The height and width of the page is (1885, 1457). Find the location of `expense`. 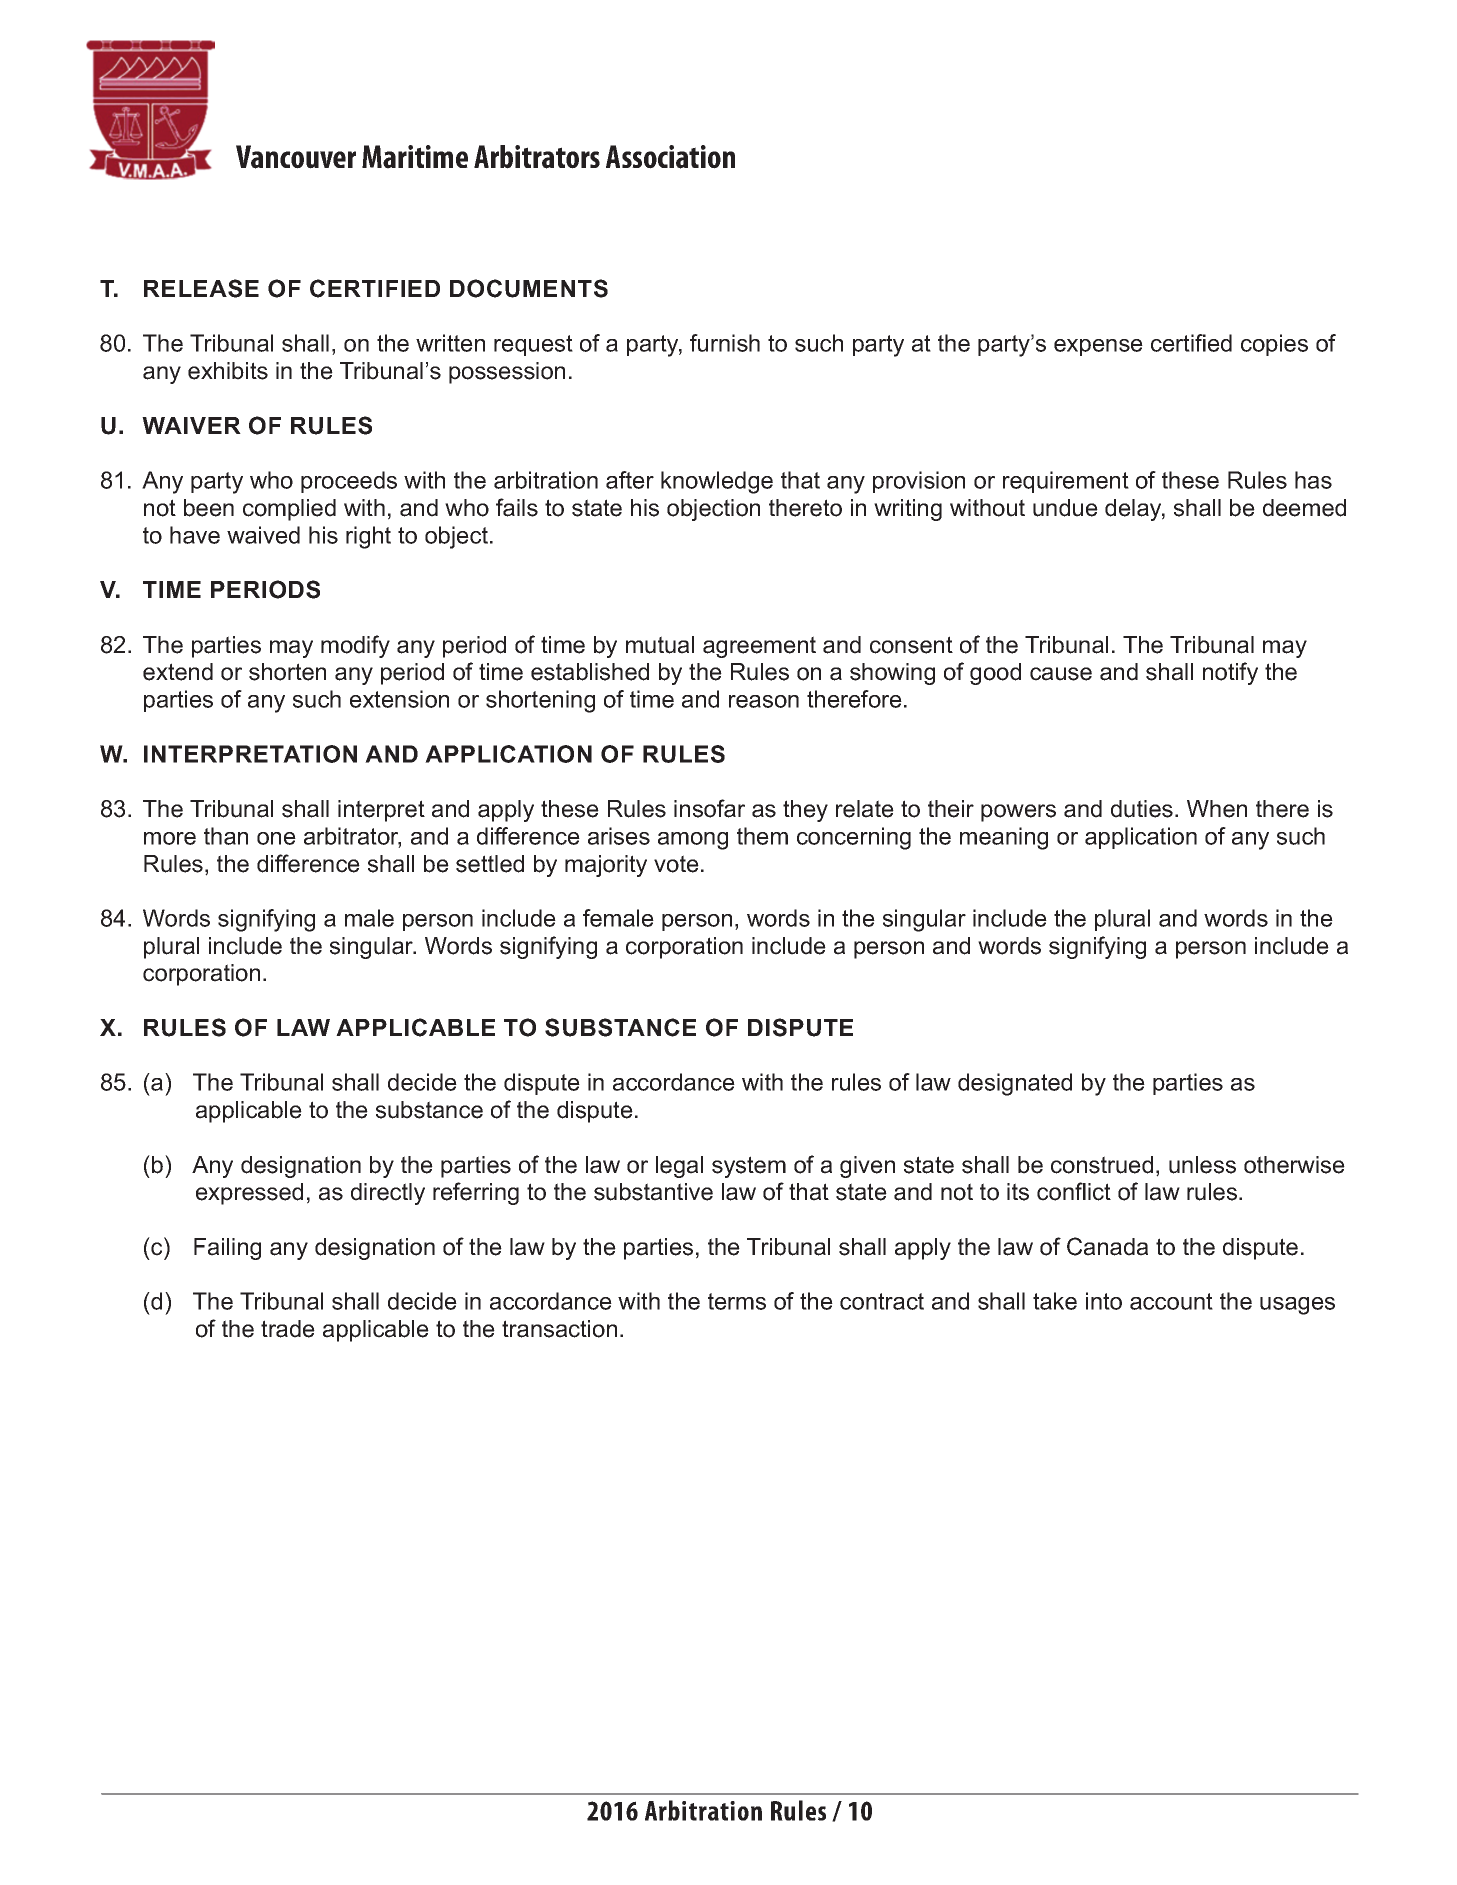

expense is located at coordinates (1098, 347).
